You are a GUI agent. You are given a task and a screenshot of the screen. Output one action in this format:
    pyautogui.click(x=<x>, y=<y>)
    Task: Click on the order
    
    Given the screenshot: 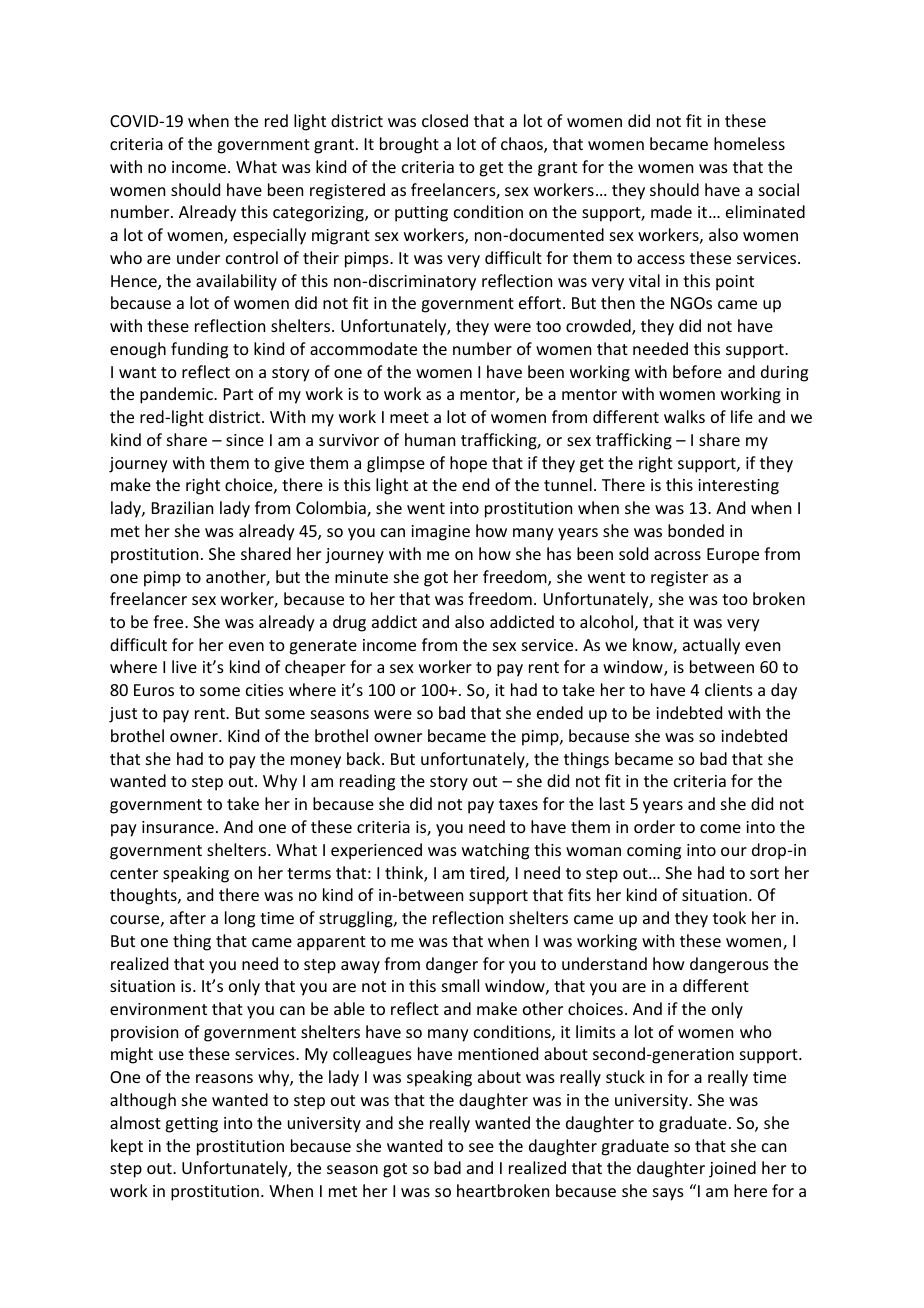 What is the action you would take?
    pyautogui.click(x=654, y=826)
